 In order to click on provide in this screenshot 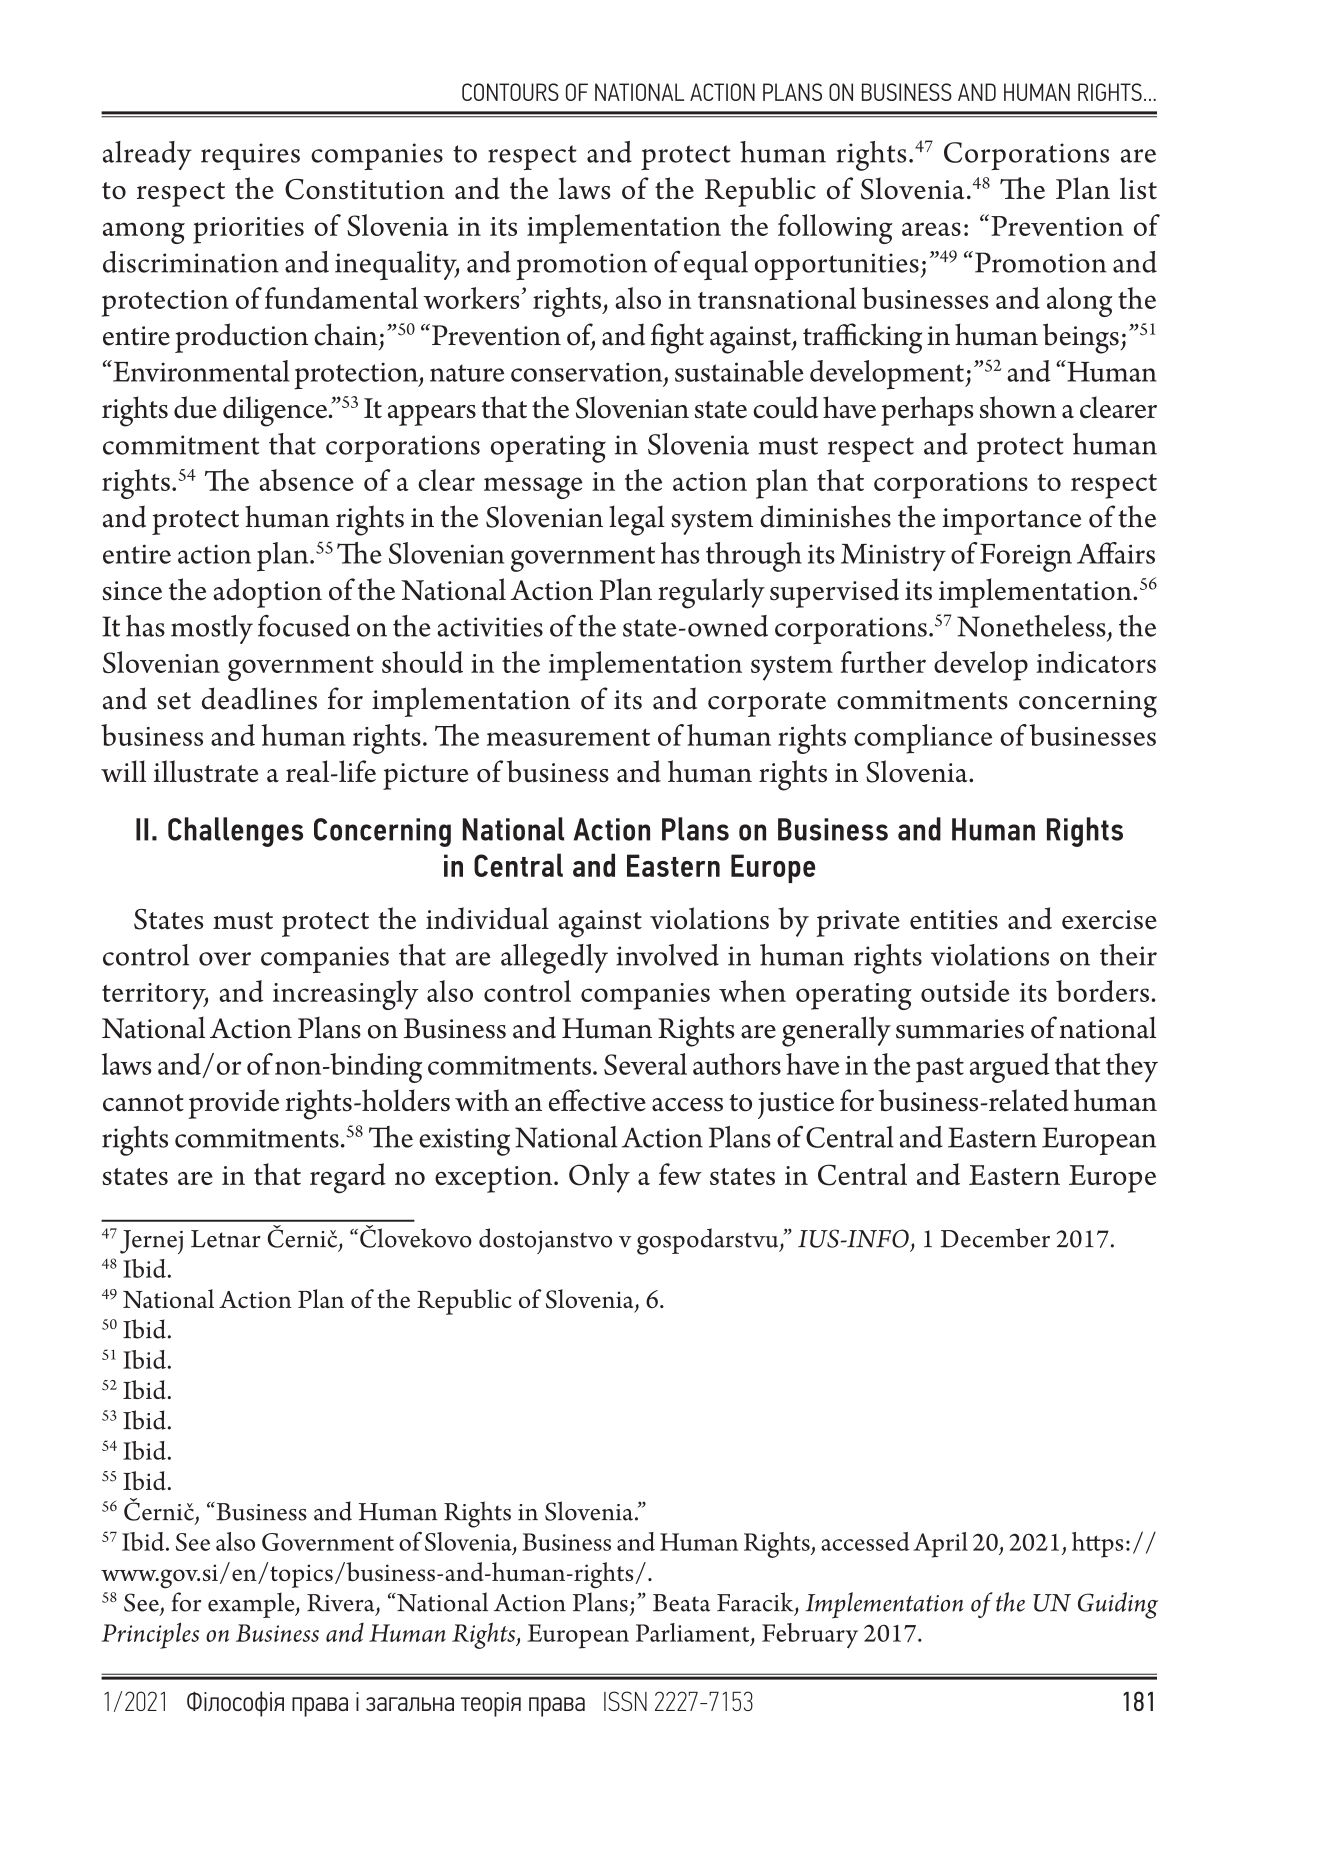, I will do `click(233, 1104)`.
